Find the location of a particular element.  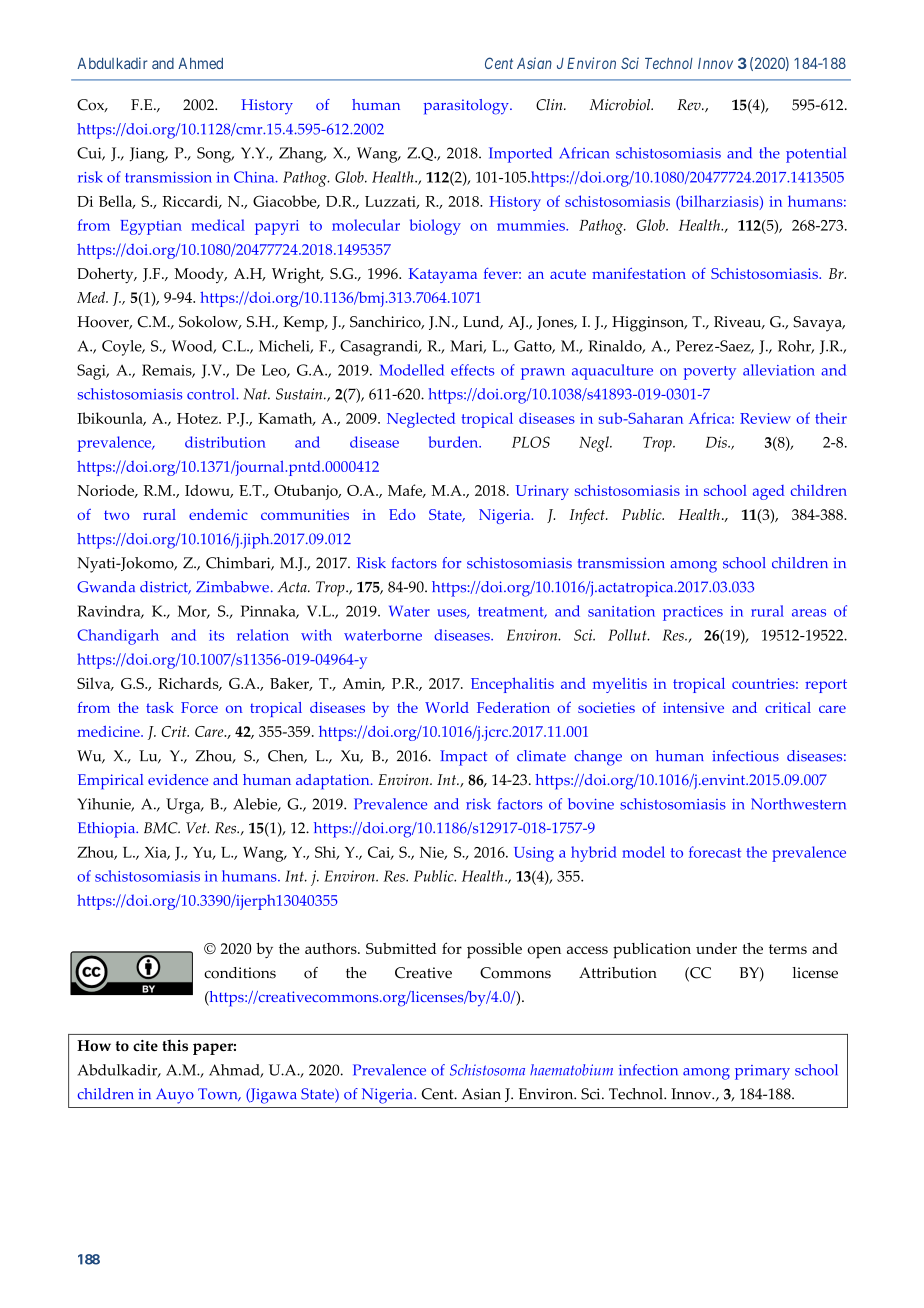

manifestation is located at coordinates (639, 273).
